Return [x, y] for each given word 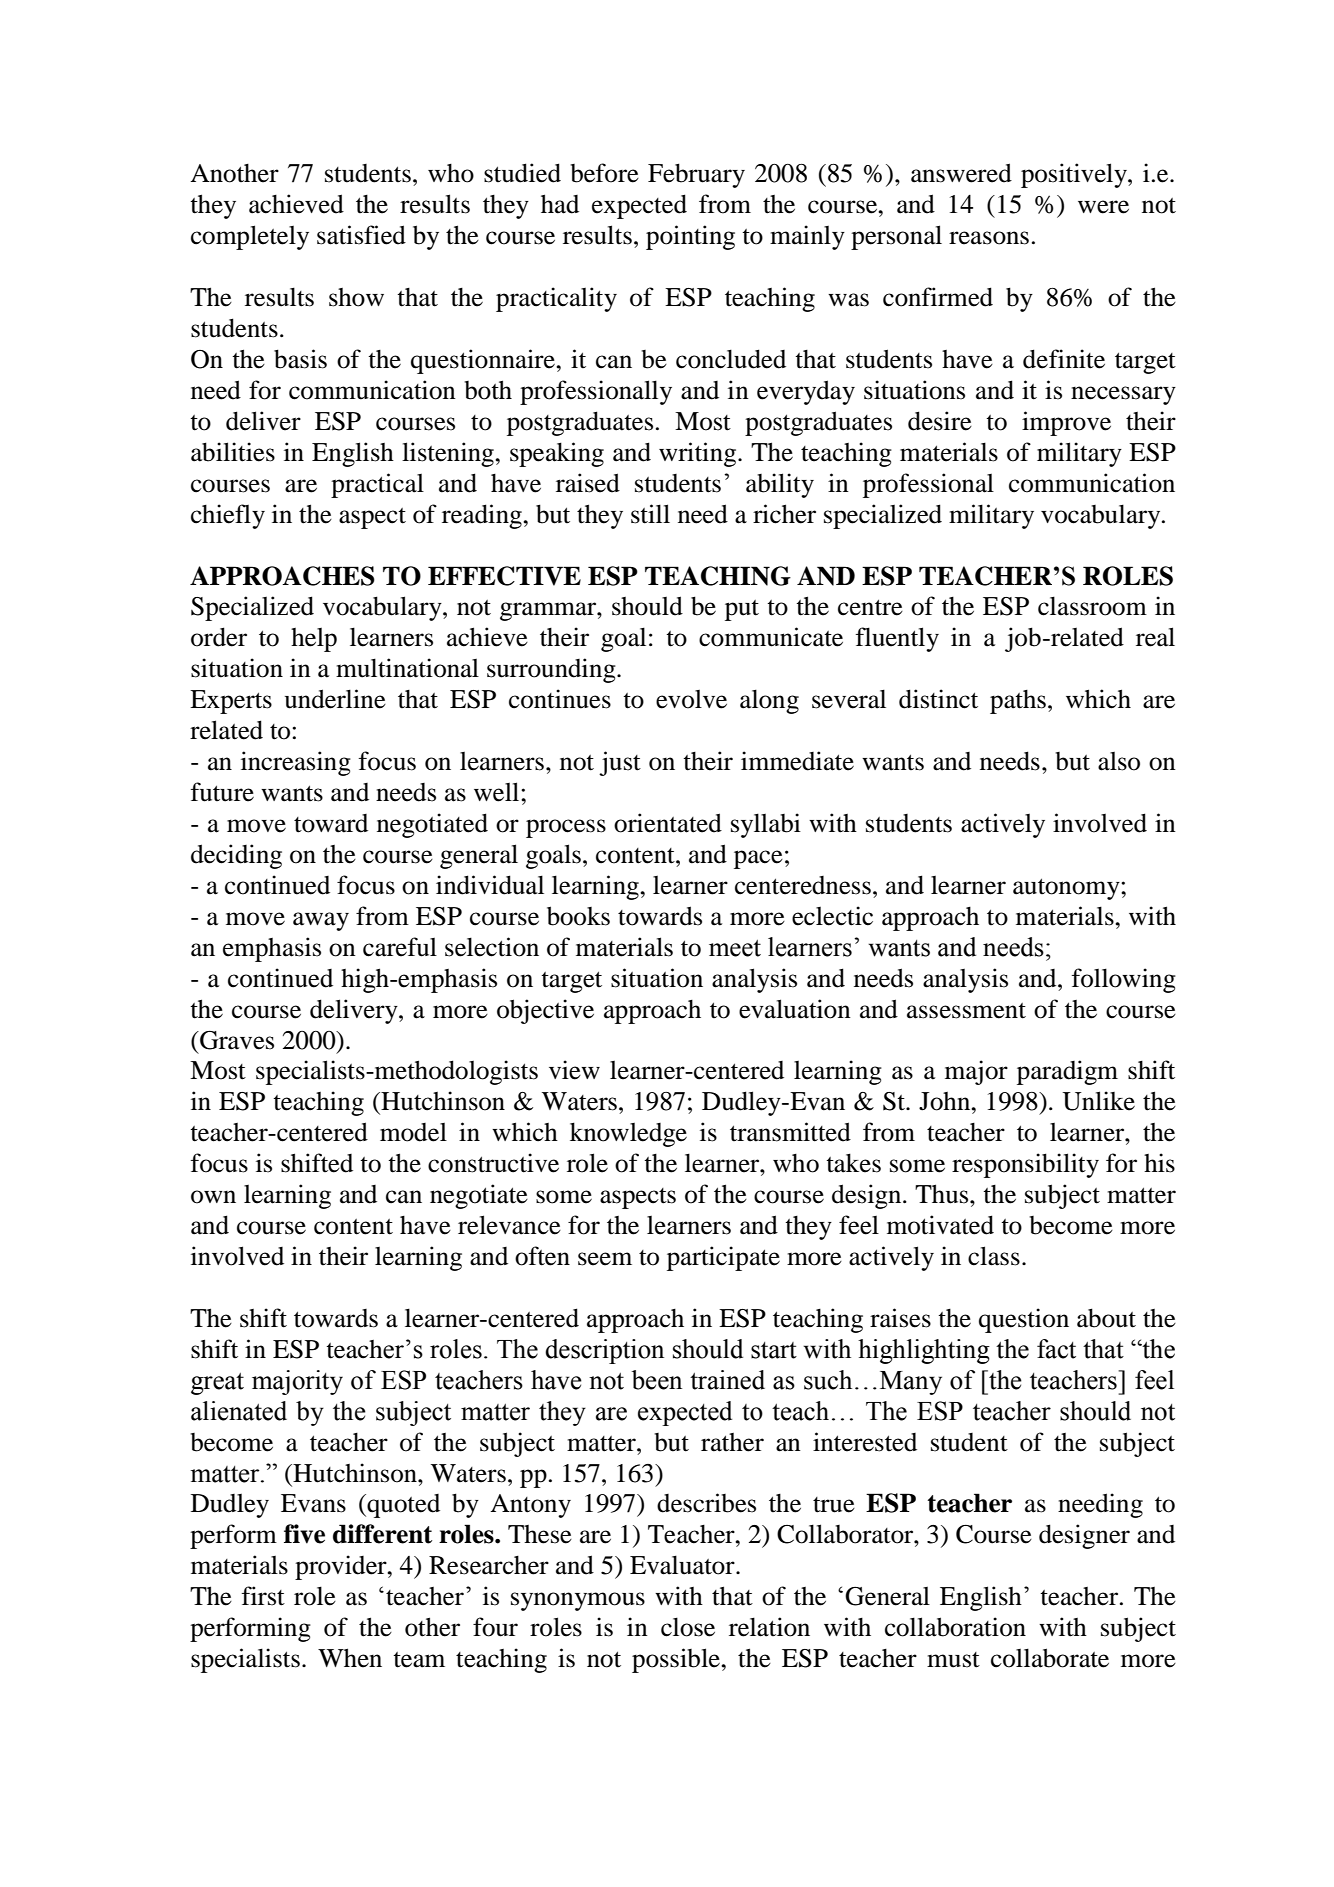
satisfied [361, 235]
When [350, 1658]
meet [735, 948]
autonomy [1067, 889]
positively [1075, 175]
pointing [690, 237]
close [688, 1627]
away [321, 921]
